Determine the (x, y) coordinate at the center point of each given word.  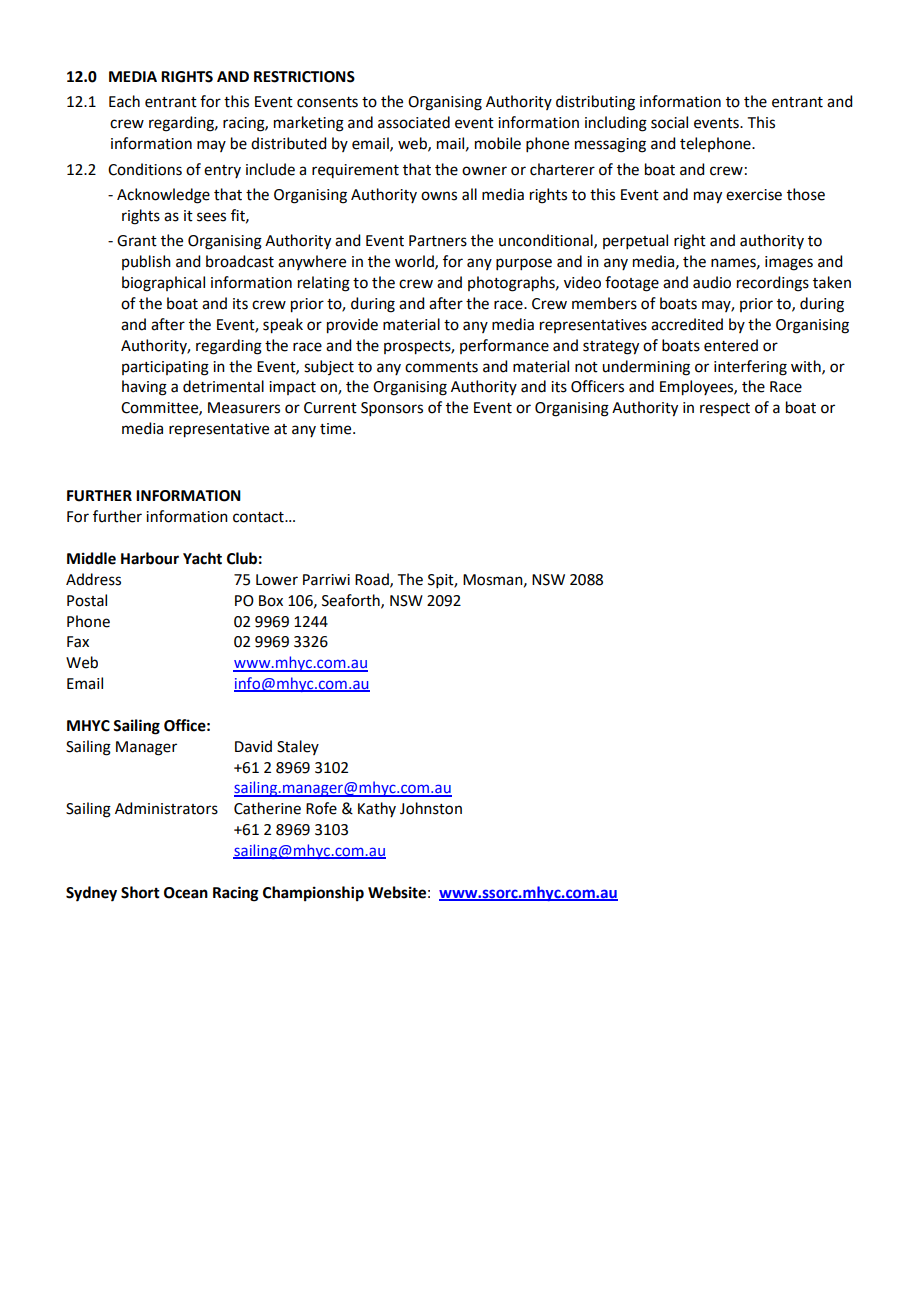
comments (441, 367)
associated (414, 122)
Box (271, 601)
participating (165, 368)
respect (725, 409)
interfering (750, 368)
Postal (87, 600)
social (669, 122)
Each (124, 101)
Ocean (186, 893)
